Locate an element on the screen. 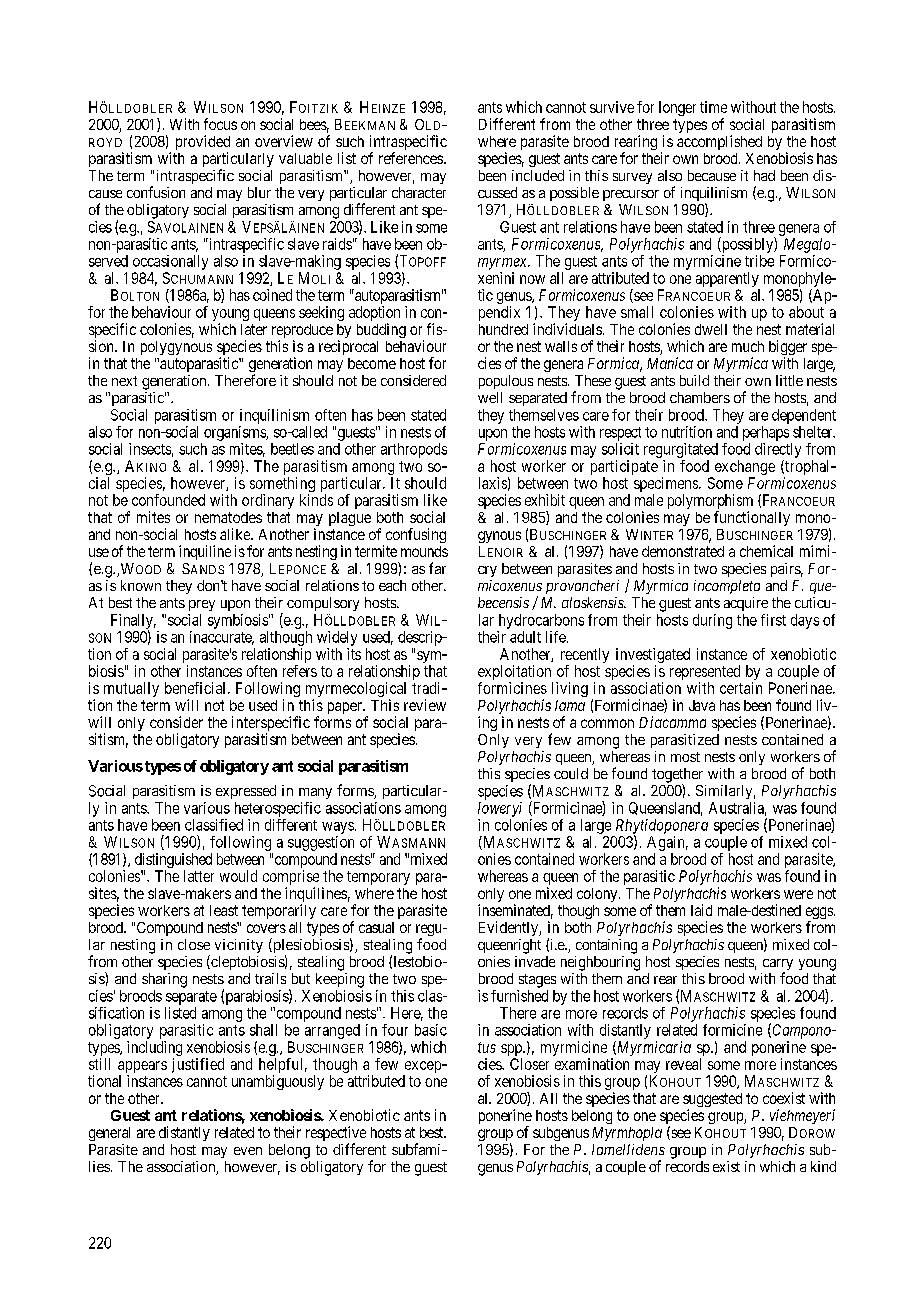 Image resolution: width=924 pixels, height=1308 pixels. during is located at coordinates (712, 621).
